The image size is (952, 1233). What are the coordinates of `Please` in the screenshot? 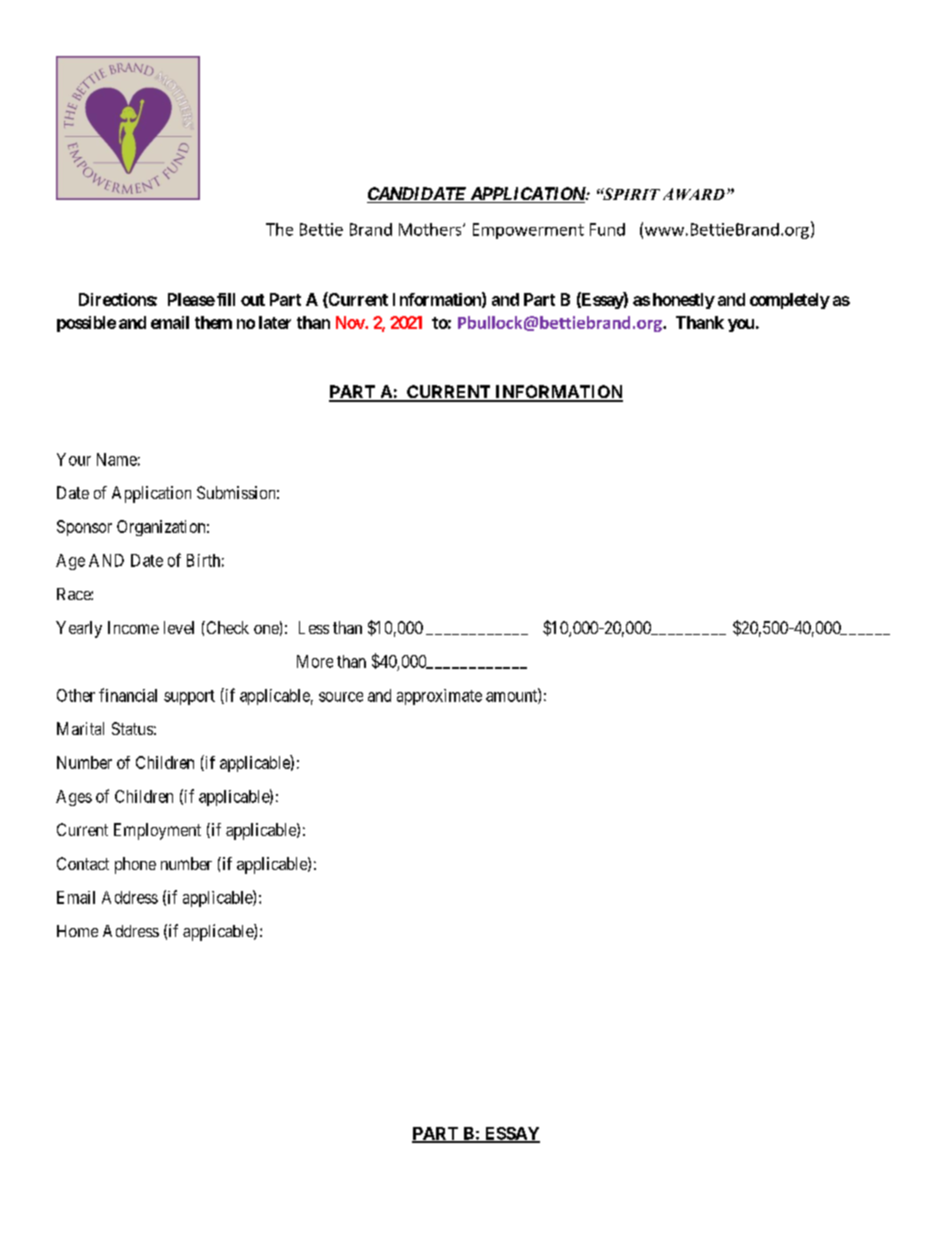 It's located at (191, 299).
